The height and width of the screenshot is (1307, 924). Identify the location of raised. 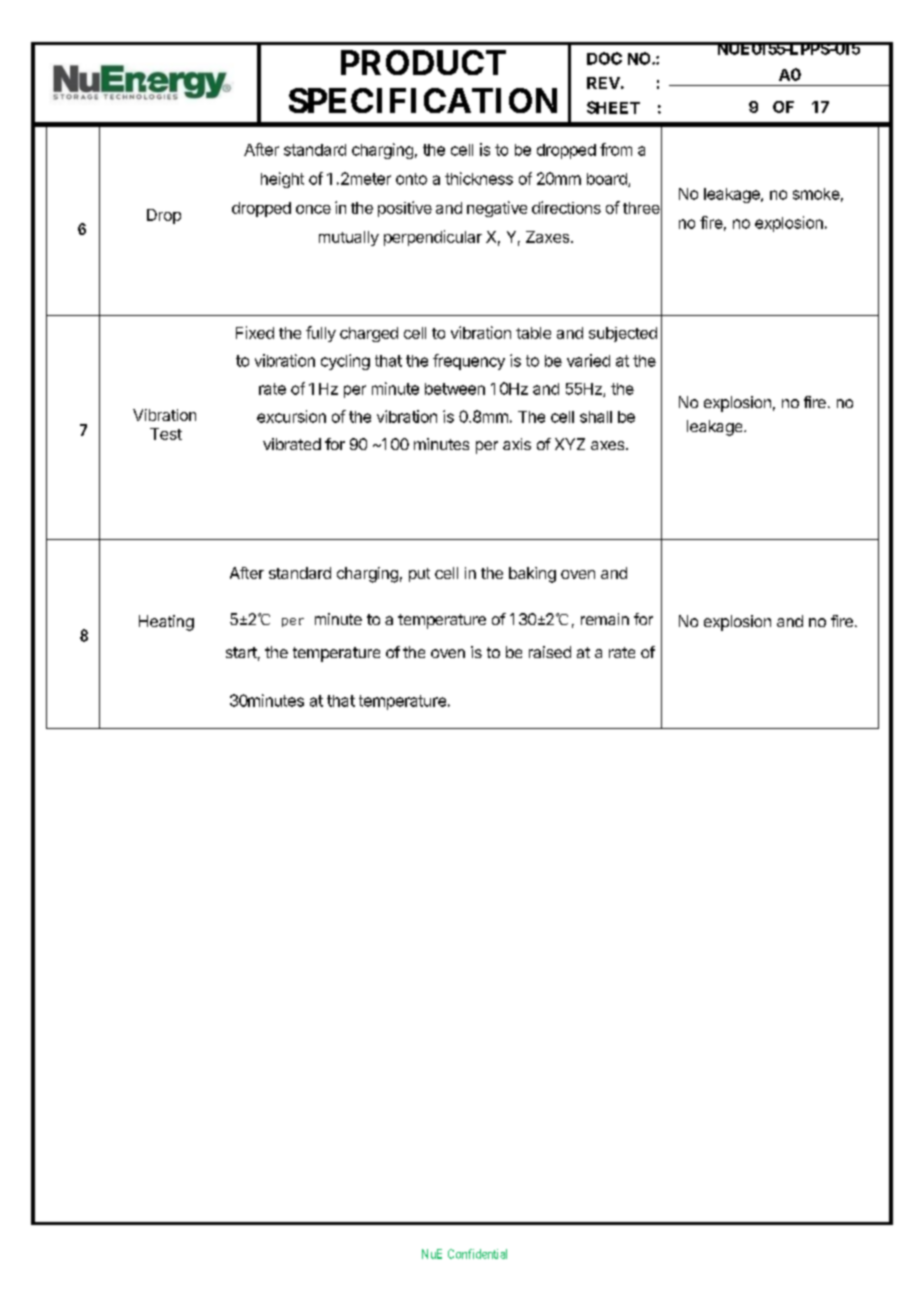
(550, 652).
